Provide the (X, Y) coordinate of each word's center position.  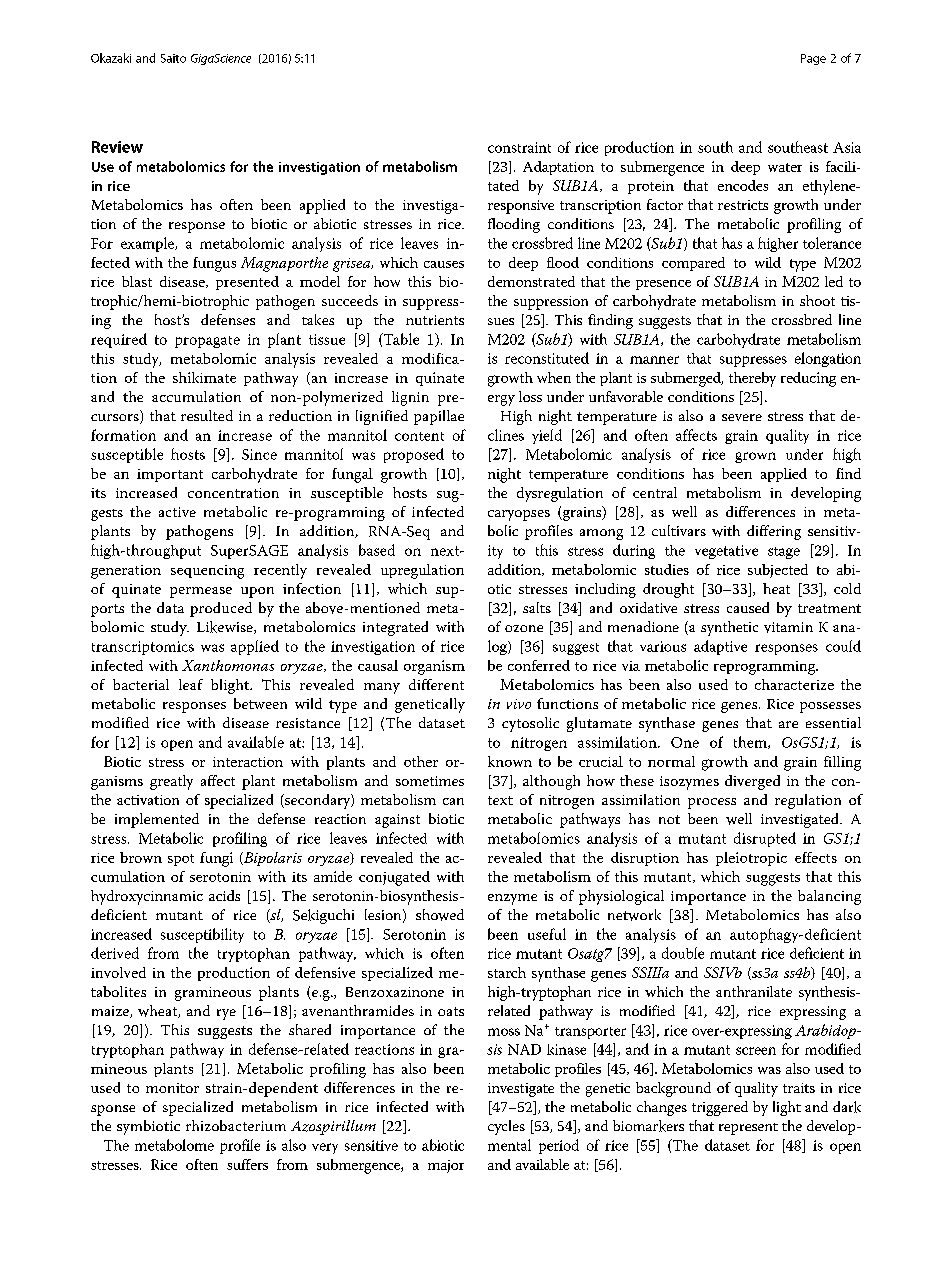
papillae (439, 417)
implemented (157, 820)
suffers (247, 1164)
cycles (506, 1127)
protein (651, 187)
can (453, 801)
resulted (207, 415)
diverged (752, 782)
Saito (173, 58)
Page (813, 59)
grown (755, 457)
